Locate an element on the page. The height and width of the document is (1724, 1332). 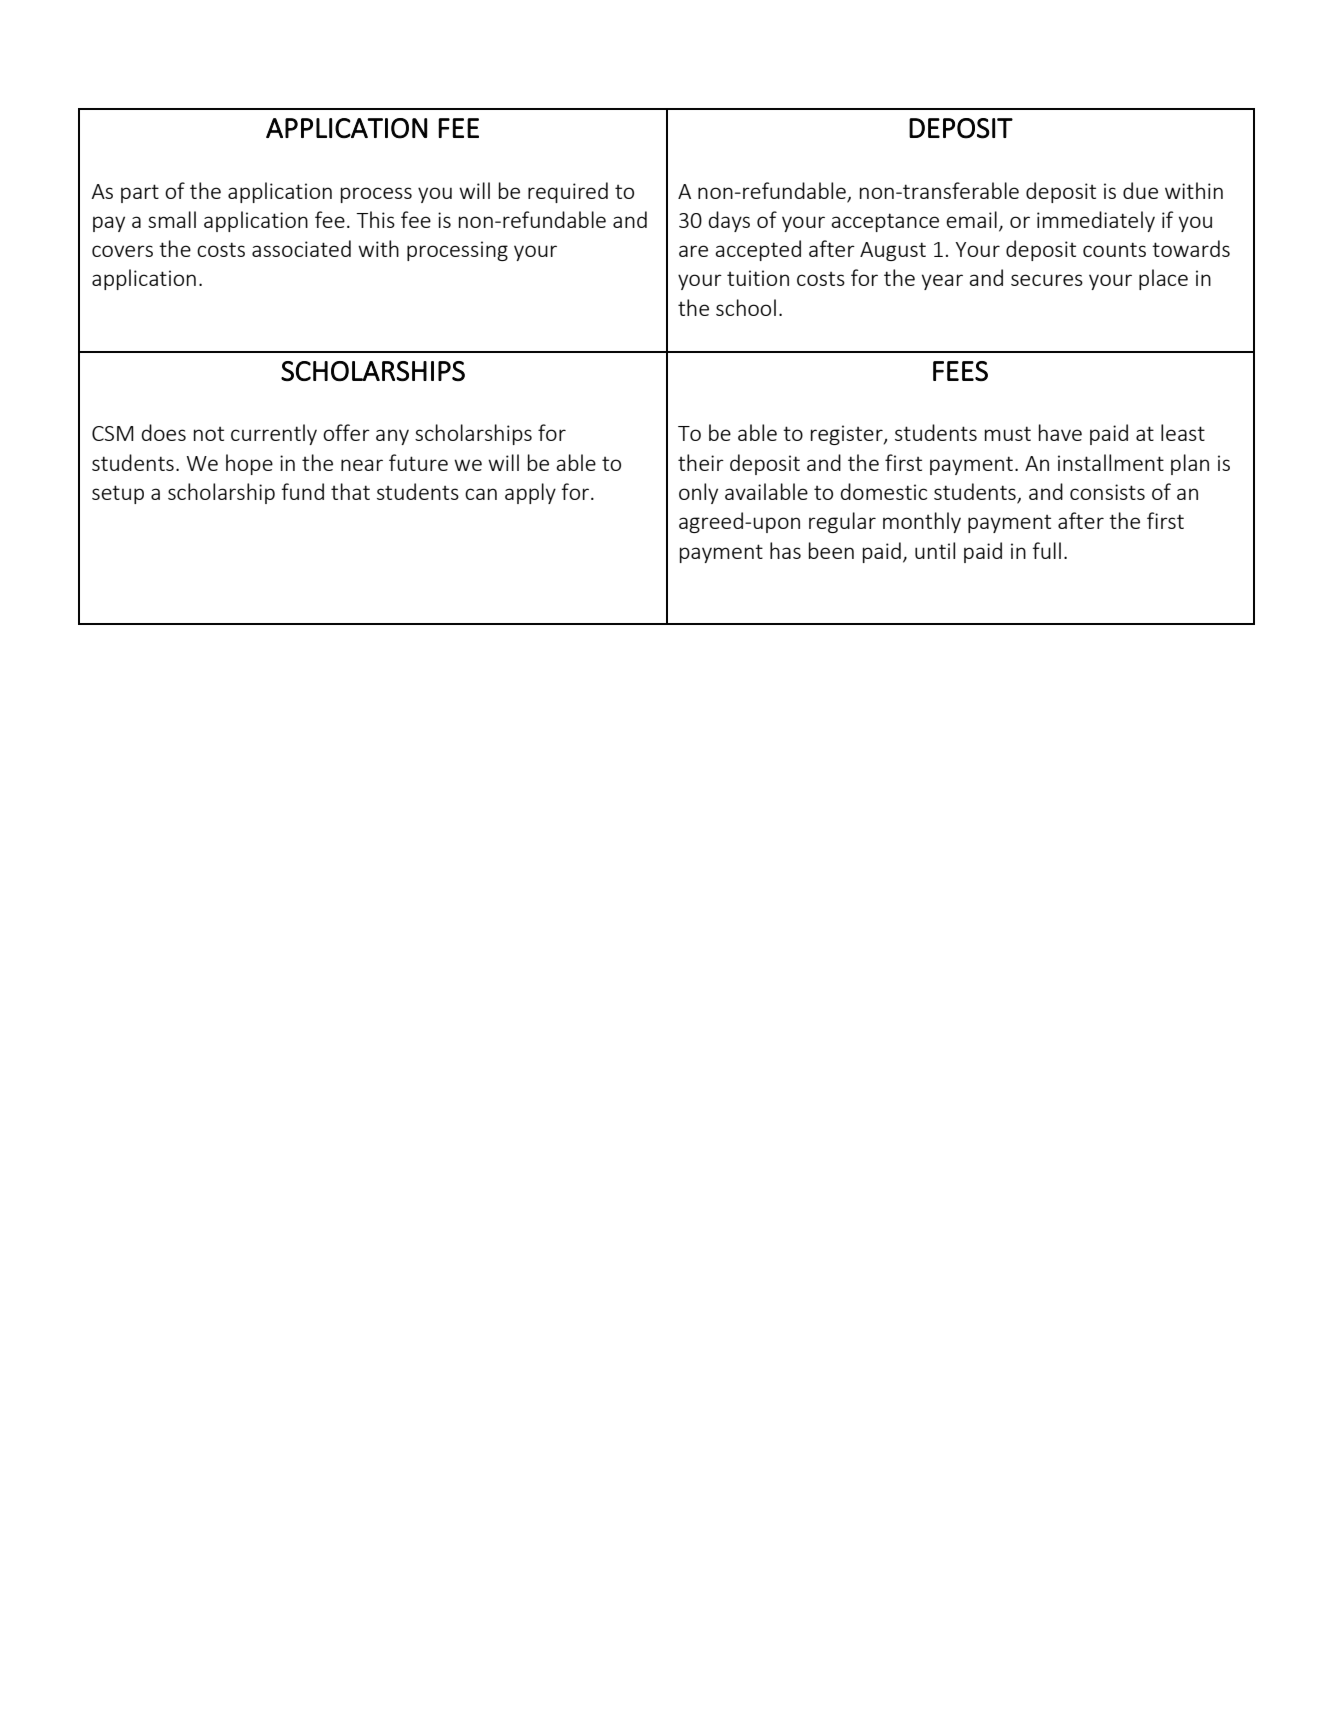
covers is located at coordinates (122, 251).
